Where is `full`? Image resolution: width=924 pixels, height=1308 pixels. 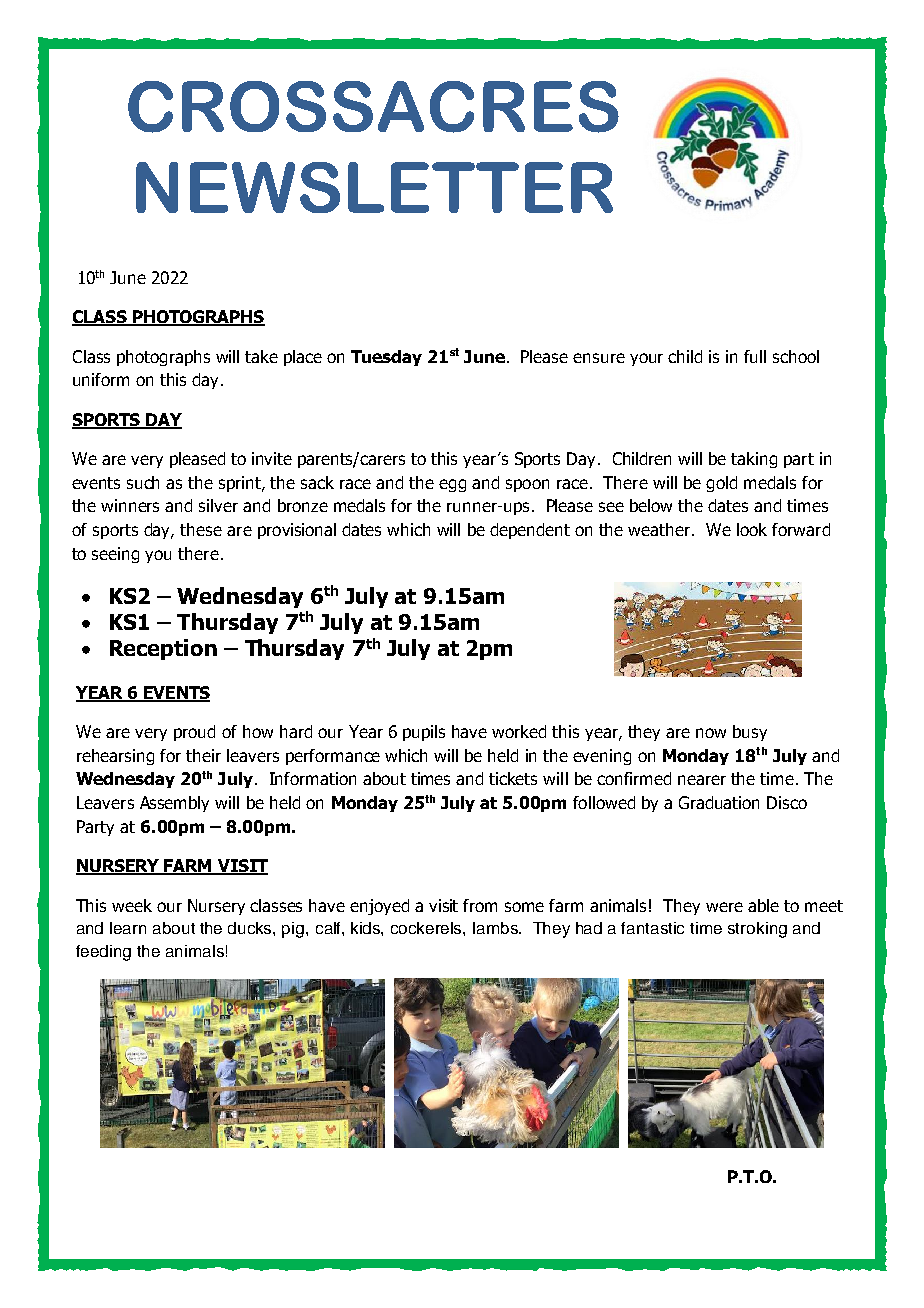 full is located at coordinates (755, 356).
